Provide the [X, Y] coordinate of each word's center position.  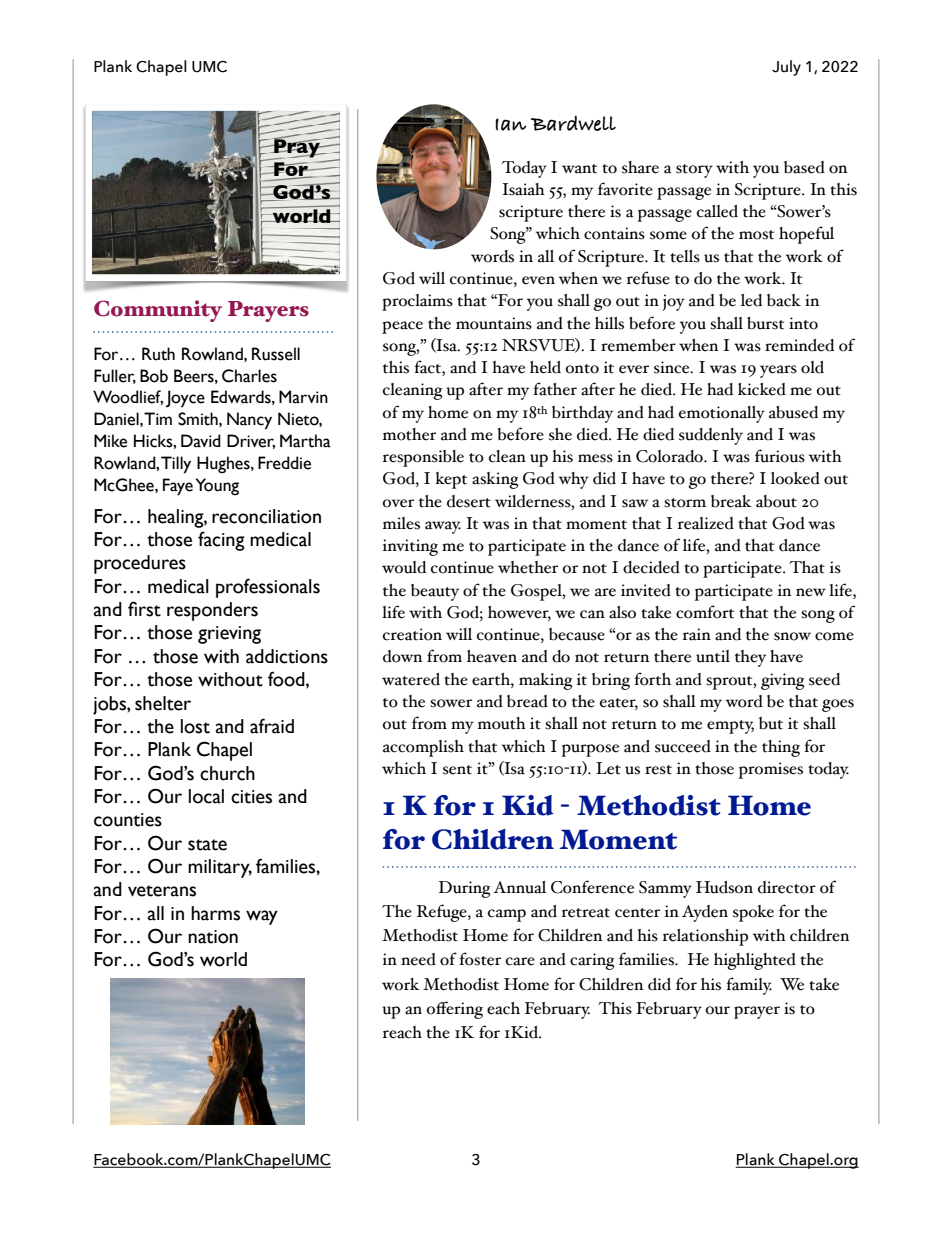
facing [221, 541]
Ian [511, 125]
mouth [502, 723]
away [443, 527]
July [786, 68]
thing [781, 748]
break [731, 501]
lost [195, 726]
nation [213, 937]
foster [480, 959]
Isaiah [523, 189]
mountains [494, 323]
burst [765, 323]
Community [158, 311]
